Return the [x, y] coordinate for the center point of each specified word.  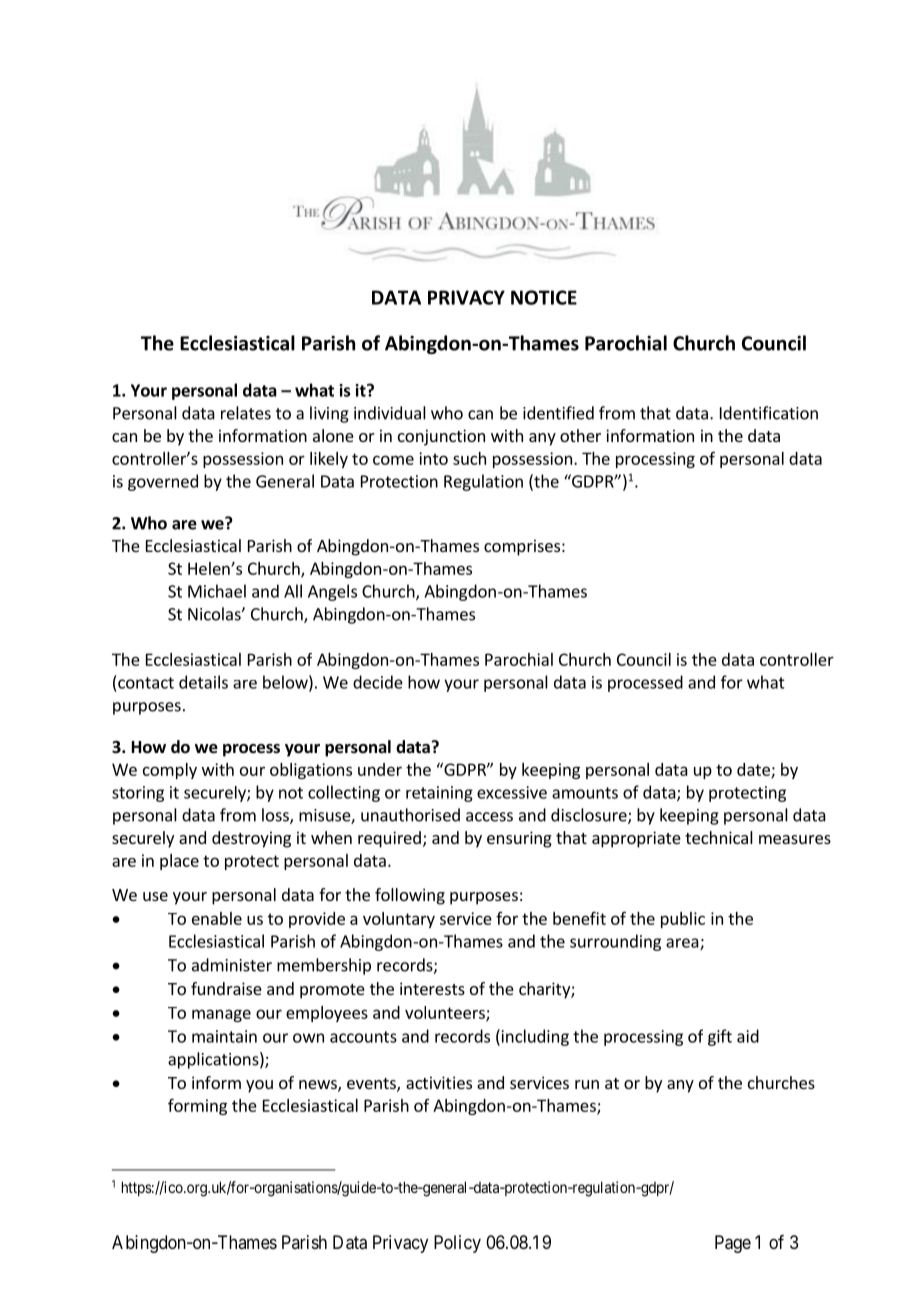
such [469, 458]
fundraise [226, 988]
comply [170, 771]
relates [246, 413]
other [580, 435]
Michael [217, 591]
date [754, 770]
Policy [457, 1244]
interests [432, 988]
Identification [769, 413]
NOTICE [544, 297]
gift [720, 1037]
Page [733, 1244]
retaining [439, 794]
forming [197, 1106]
